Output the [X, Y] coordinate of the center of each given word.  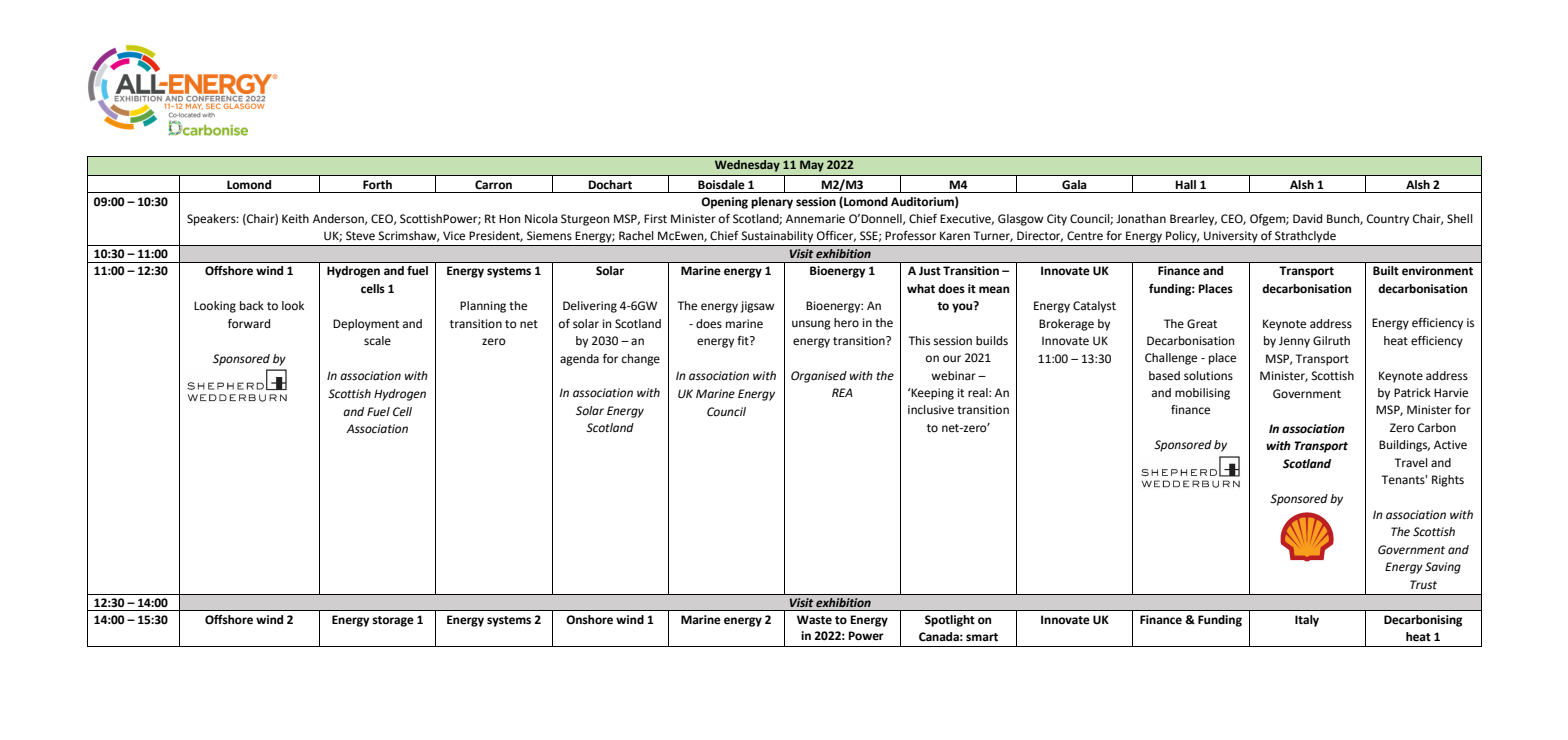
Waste [814, 620]
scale [377, 341]
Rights [1448, 481]
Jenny [1294, 342]
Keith [295, 218]
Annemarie [815, 219]
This [919, 341]
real [979, 392]
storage [393, 621]
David [1307, 218]
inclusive [931, 410]
